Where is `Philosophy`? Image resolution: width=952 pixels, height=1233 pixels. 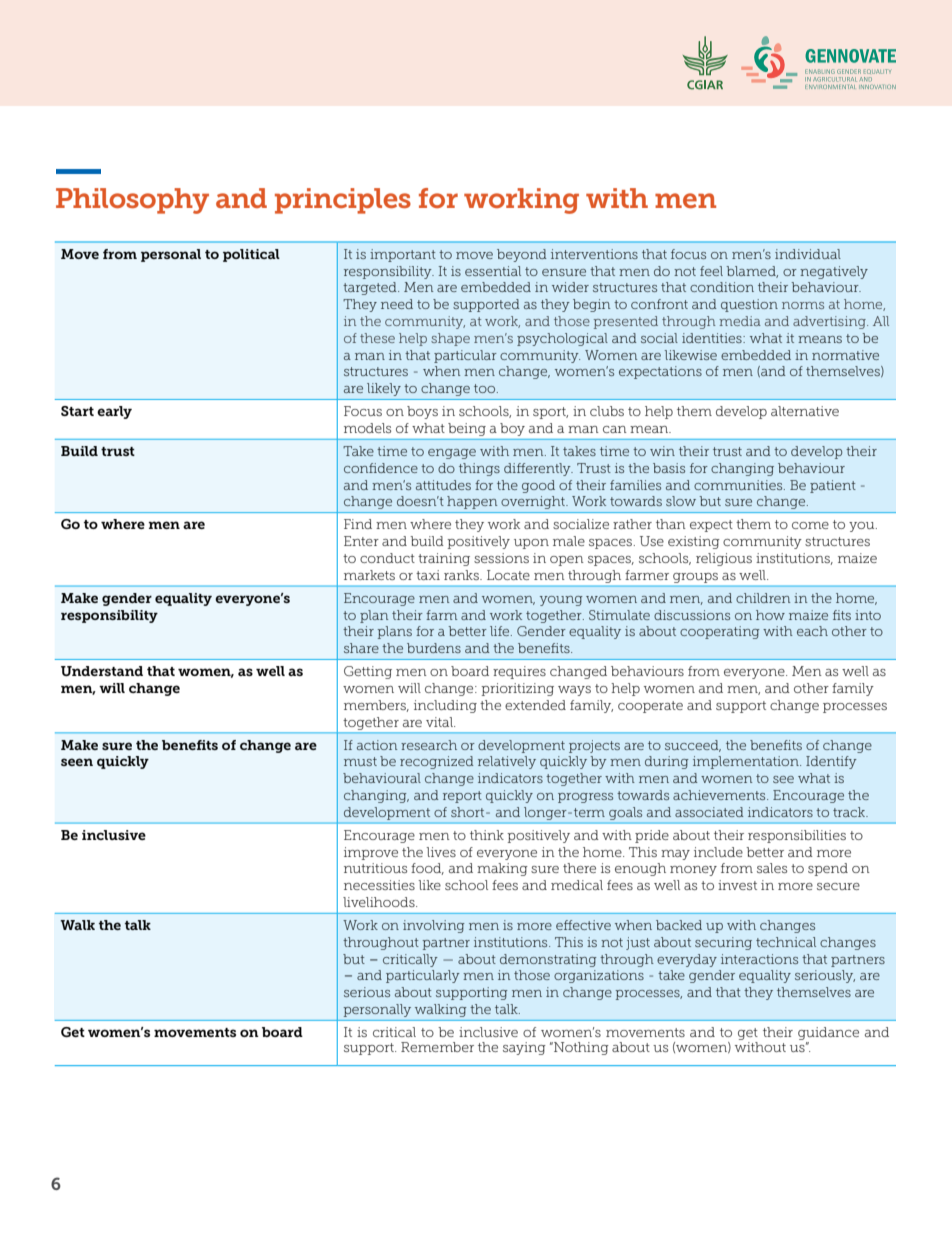
Philosophy is located at coordinates (132, 201).
